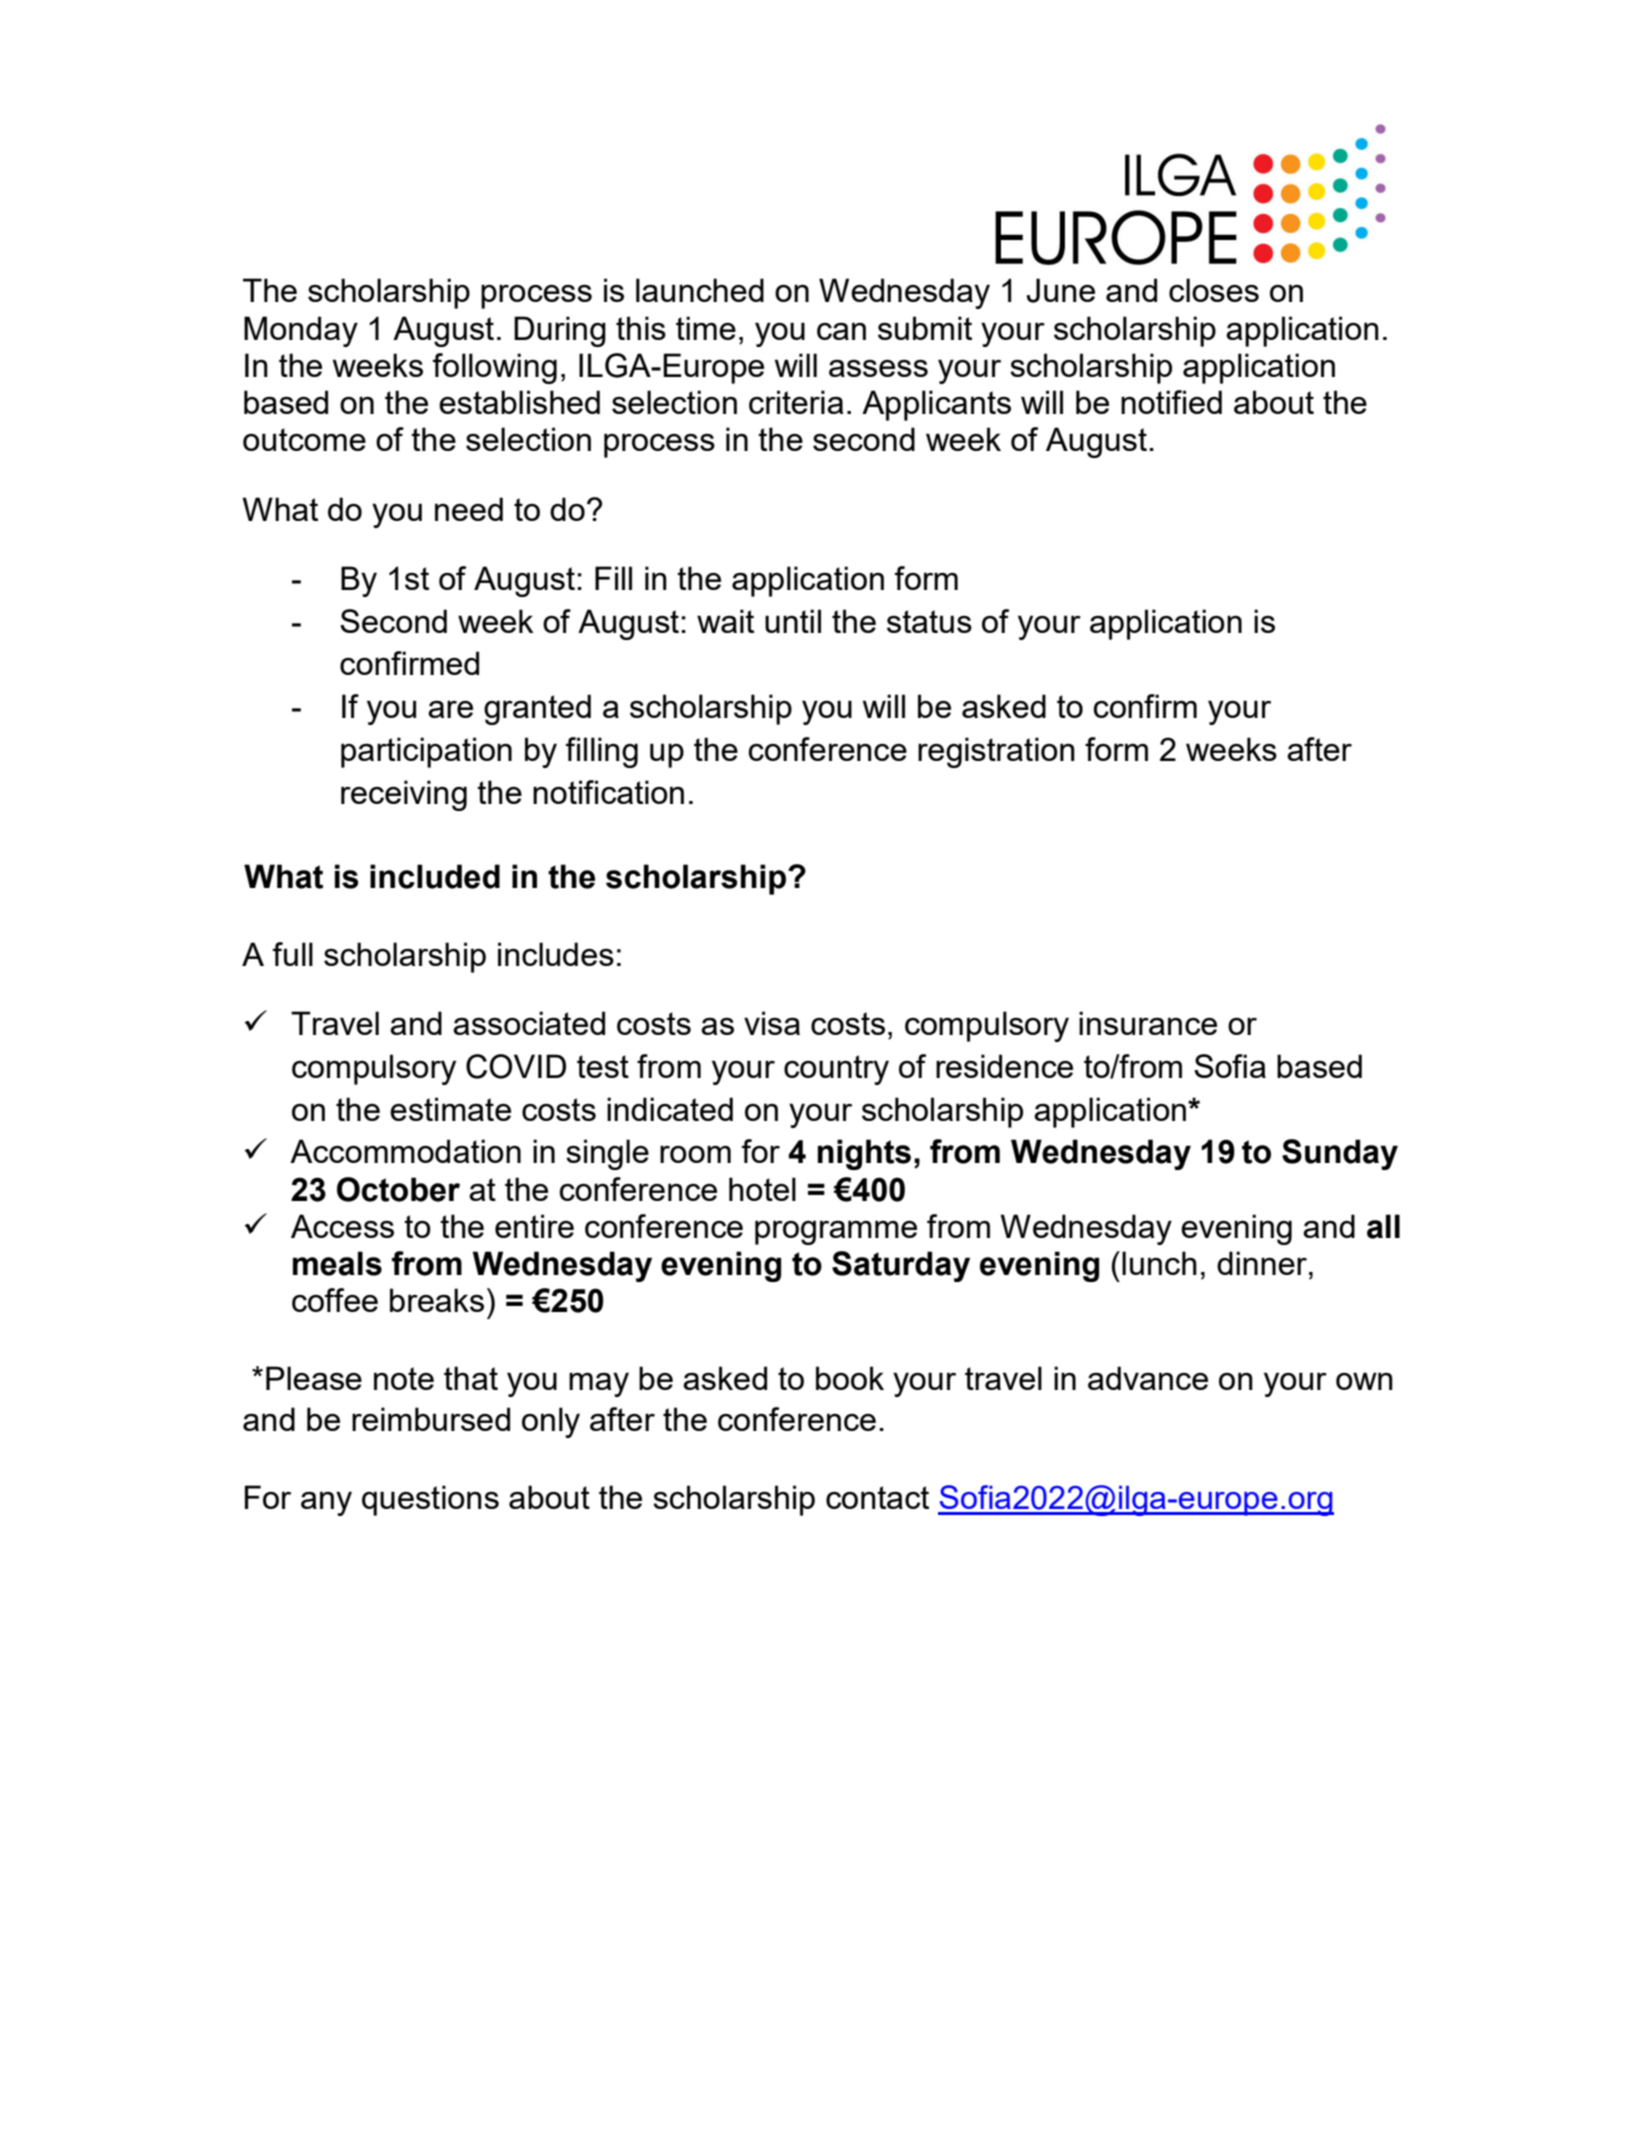  What do you see at coordinates (929, 621) in the screenshot?
I see `status` at bounding box center [929, 621].
